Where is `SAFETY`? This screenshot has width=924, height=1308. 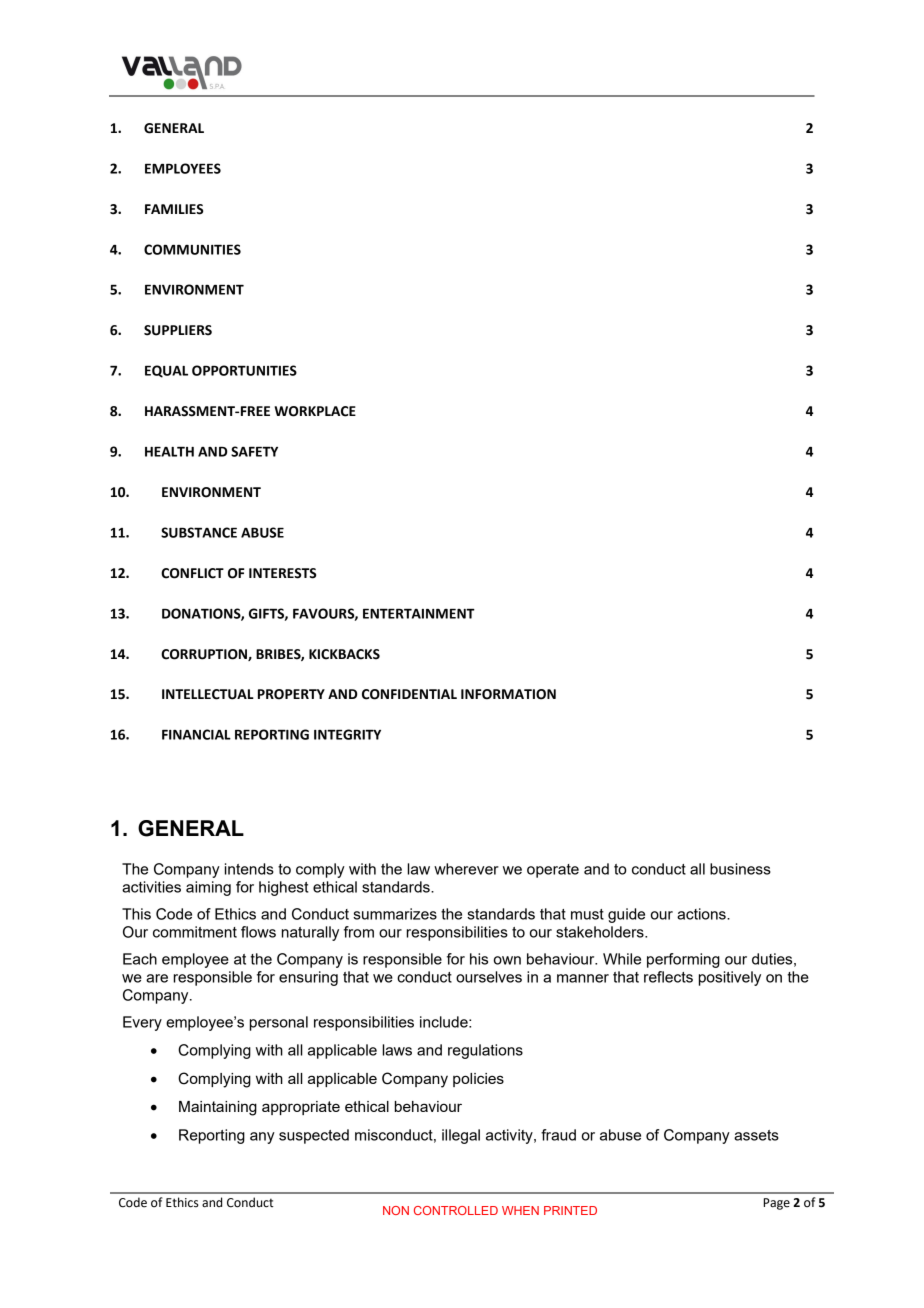 SAFETY is located at coordinates (254, 451).
